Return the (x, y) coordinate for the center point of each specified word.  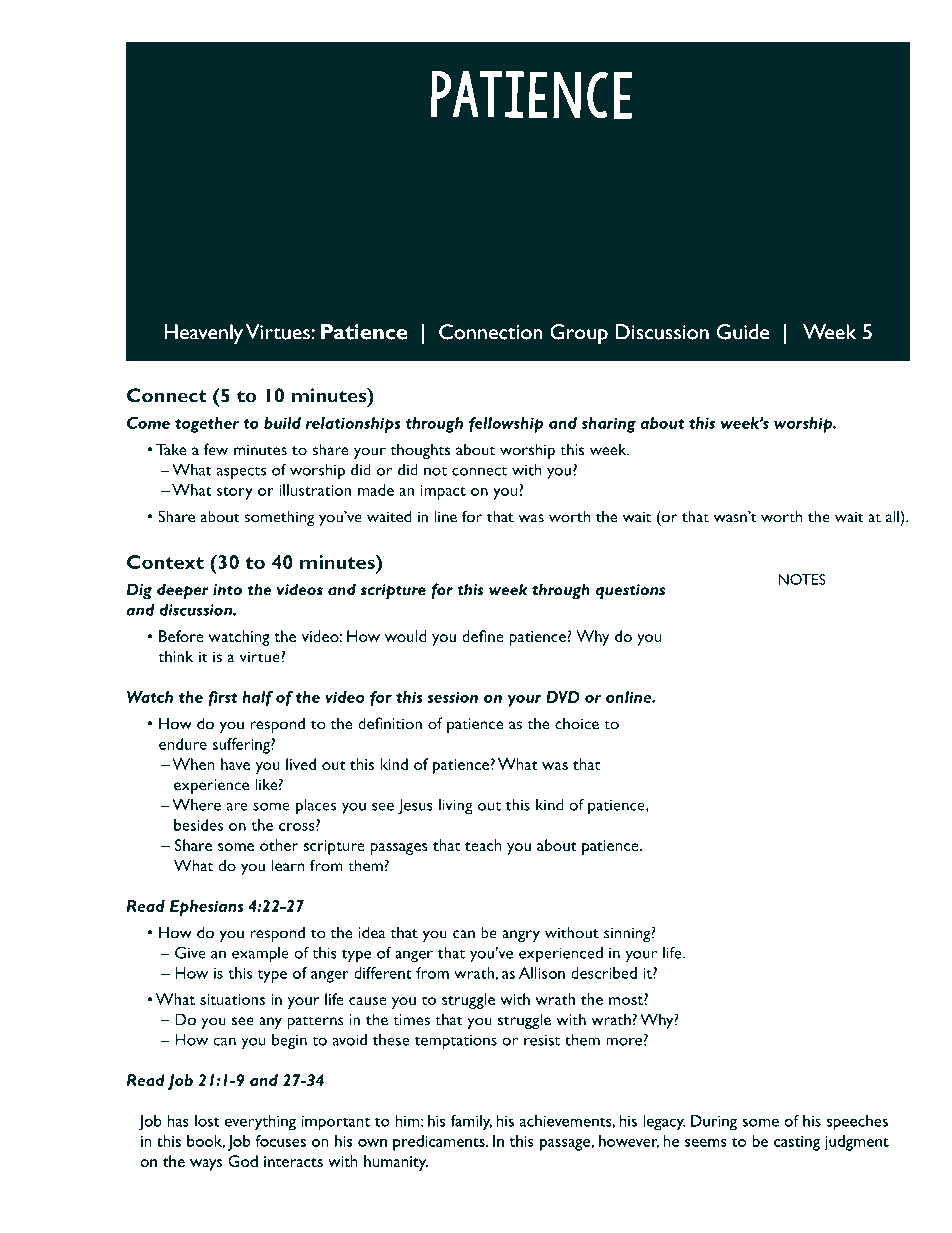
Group (579, 334)
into (227, 590)
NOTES (802, 579)
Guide (743, 332)
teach (483, 845)
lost (207, 1121)
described (604, 973)
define (483, 636)
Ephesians (207, 908)
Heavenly (203, 334)
